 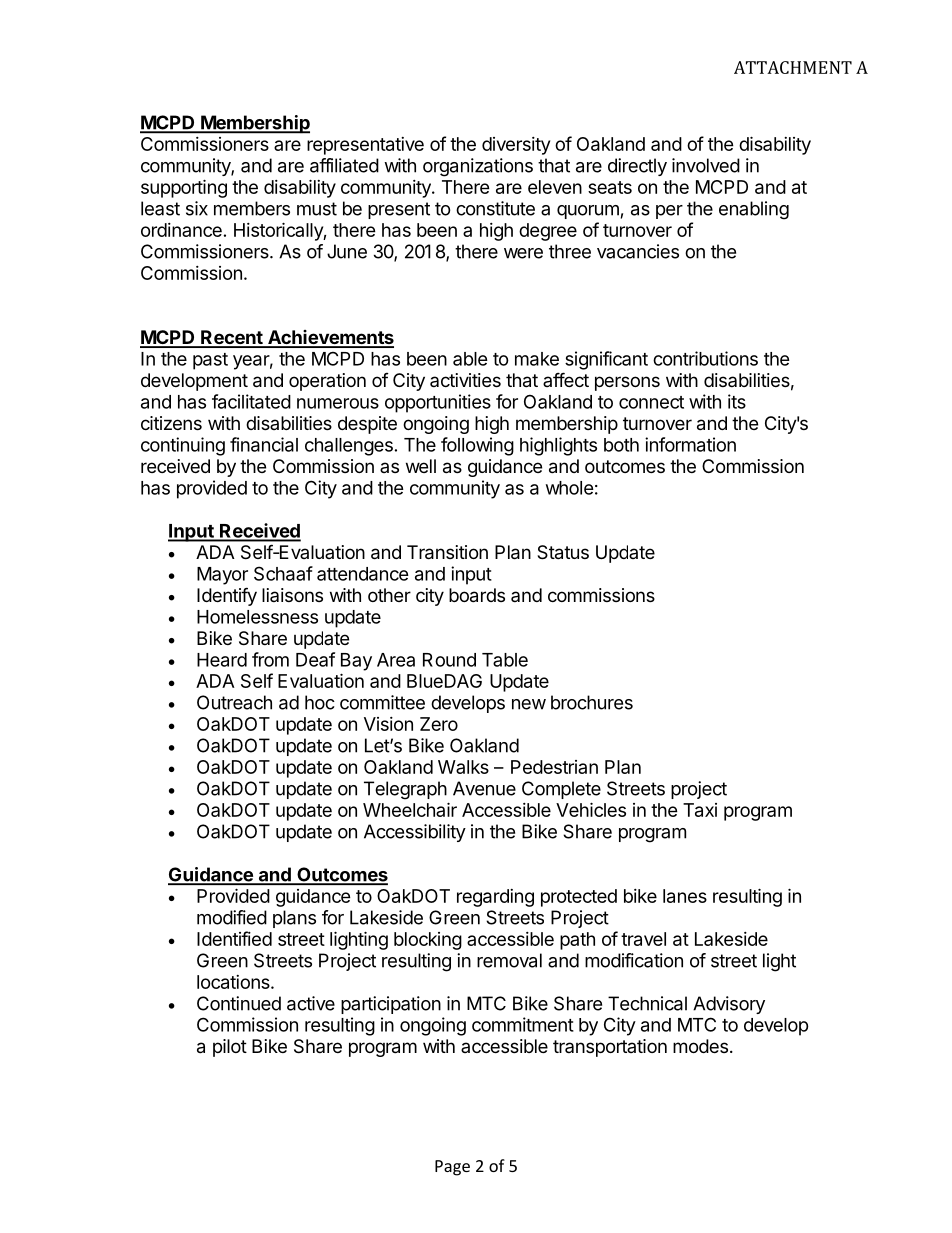 What do you see at coordinates (685, 896) in the page?
I see `lanes` at bounding box center [685, 896].
